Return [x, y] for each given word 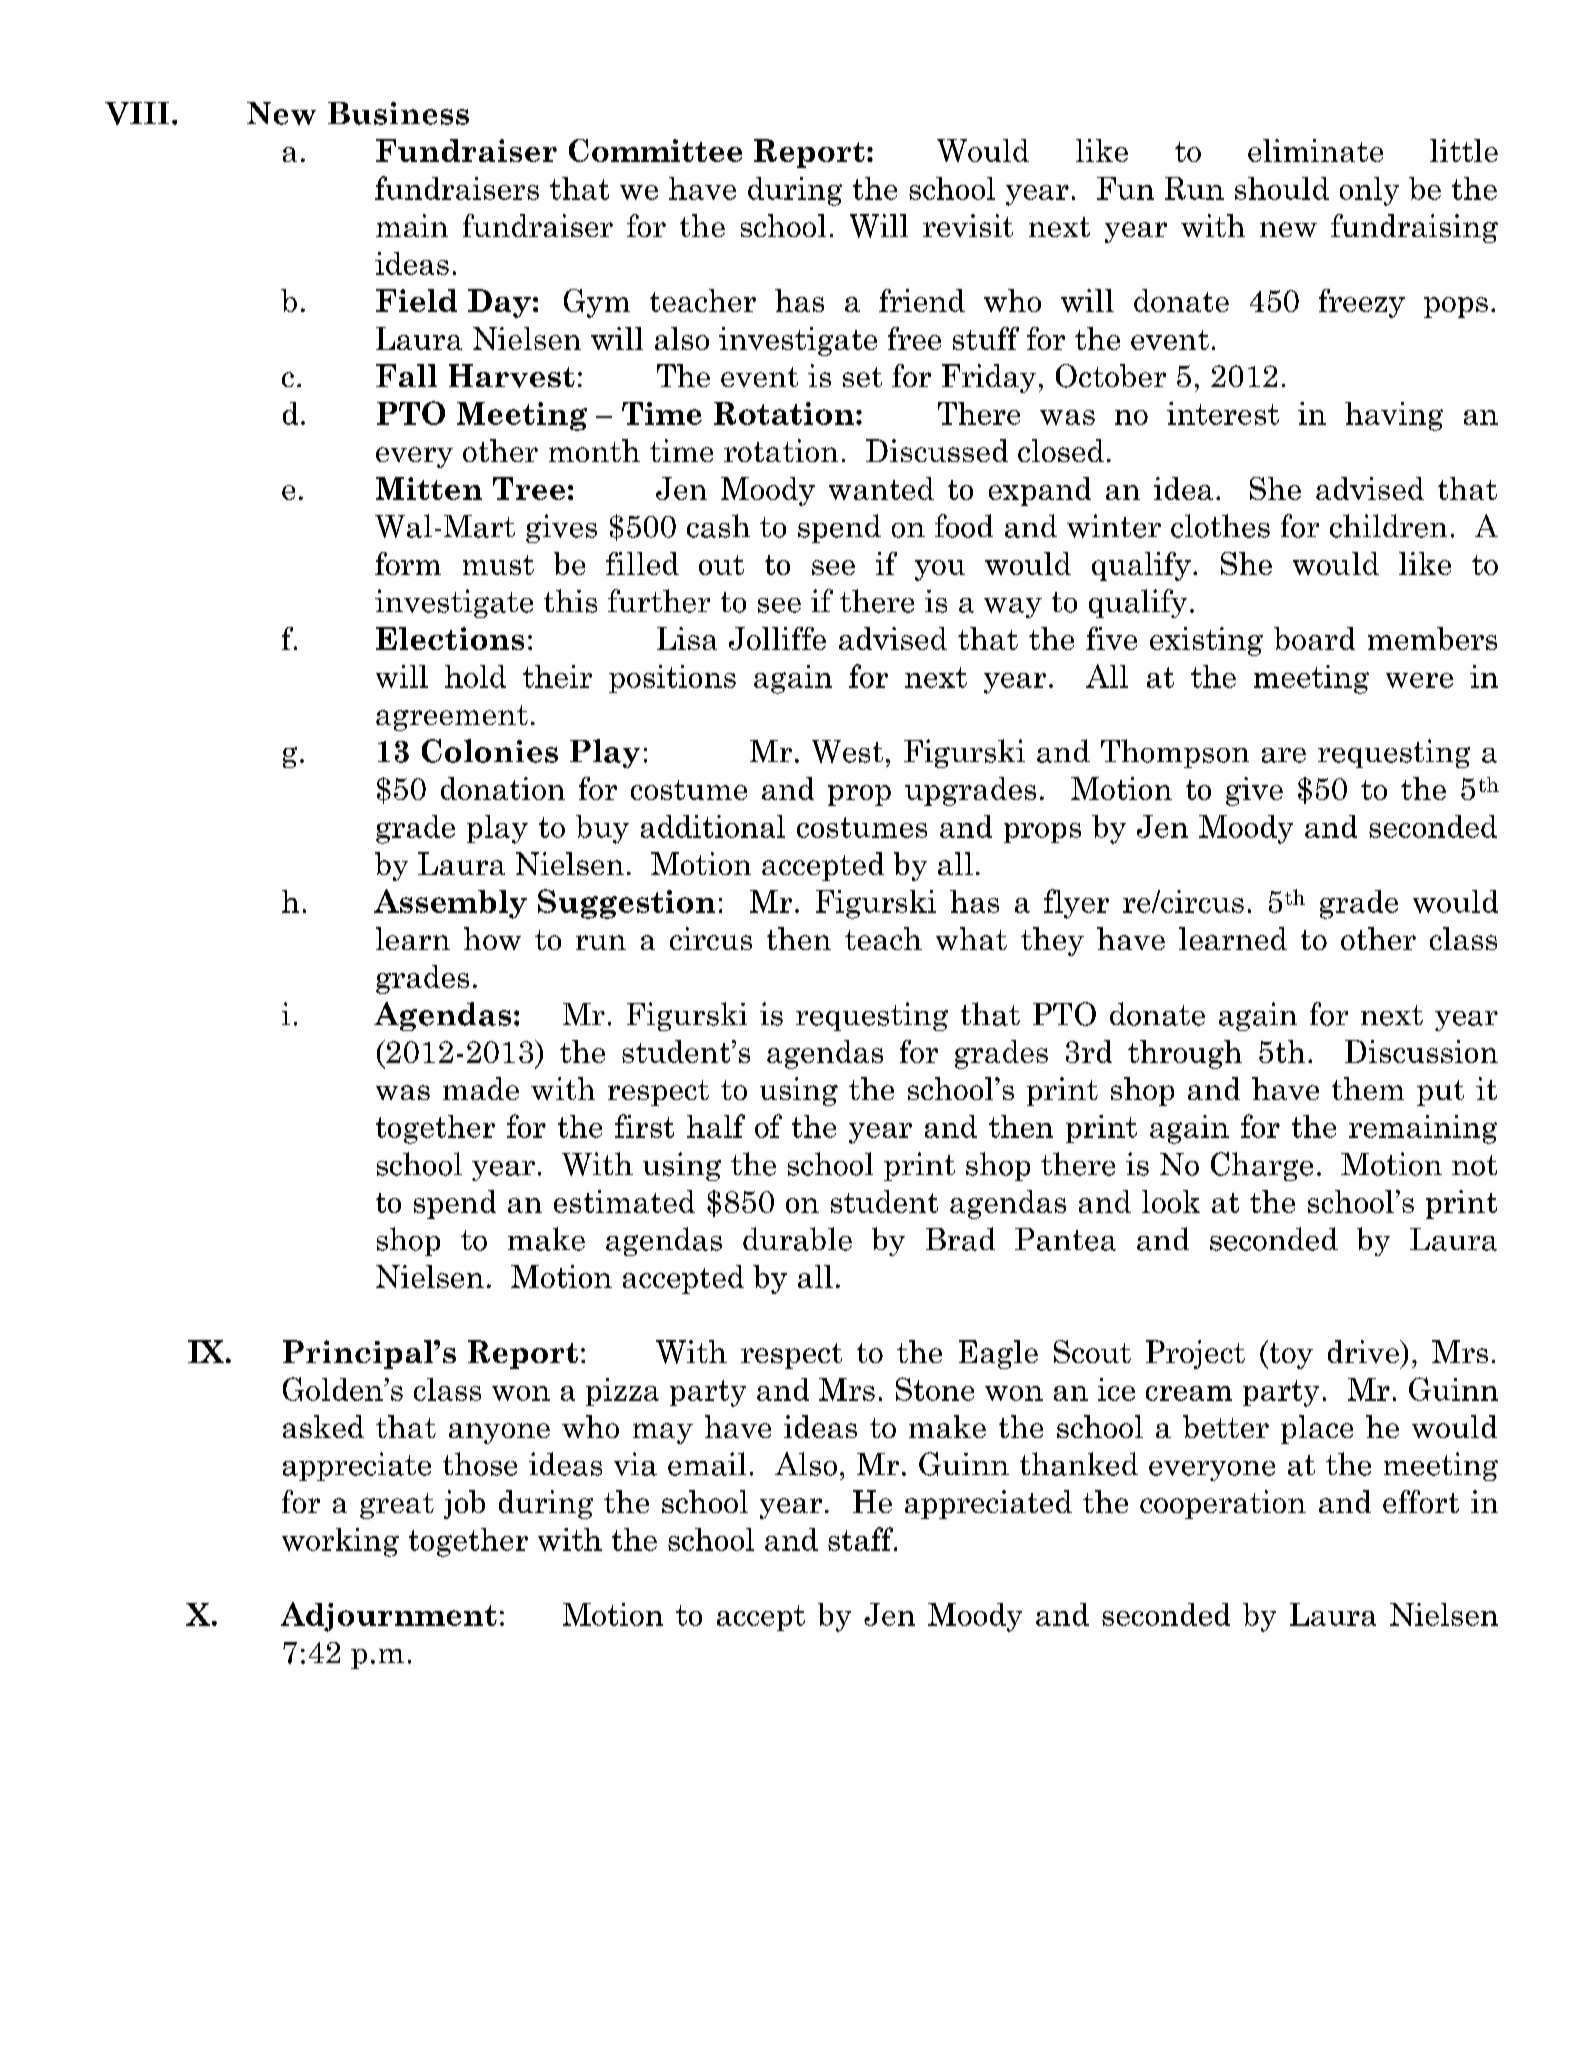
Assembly [450, 904]
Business [398, 113]
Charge [1262, 1166]
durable [797, 1239]
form [408, 563]
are [1284, 755]
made [481, 1088]
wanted [881, 488]
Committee [655, 150]
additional [713, 826]
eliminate [1315, 150]
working [340, 1542]
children [1388, 526]
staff [862, 1539]
